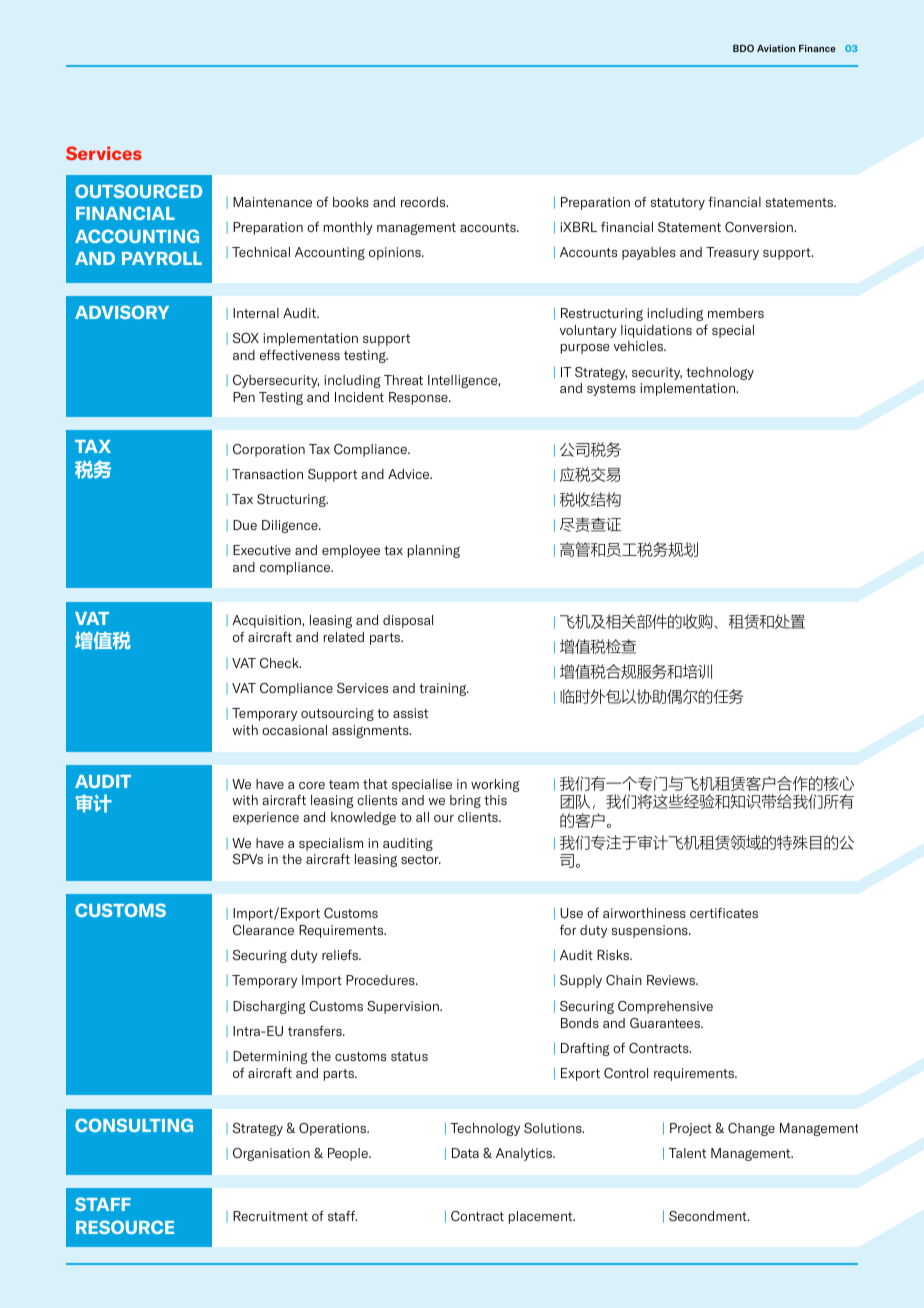 The width and height of the image is (924, 1308). Describe the element at coordinates (724, 913) in the image. I see `certificates` at that location.
